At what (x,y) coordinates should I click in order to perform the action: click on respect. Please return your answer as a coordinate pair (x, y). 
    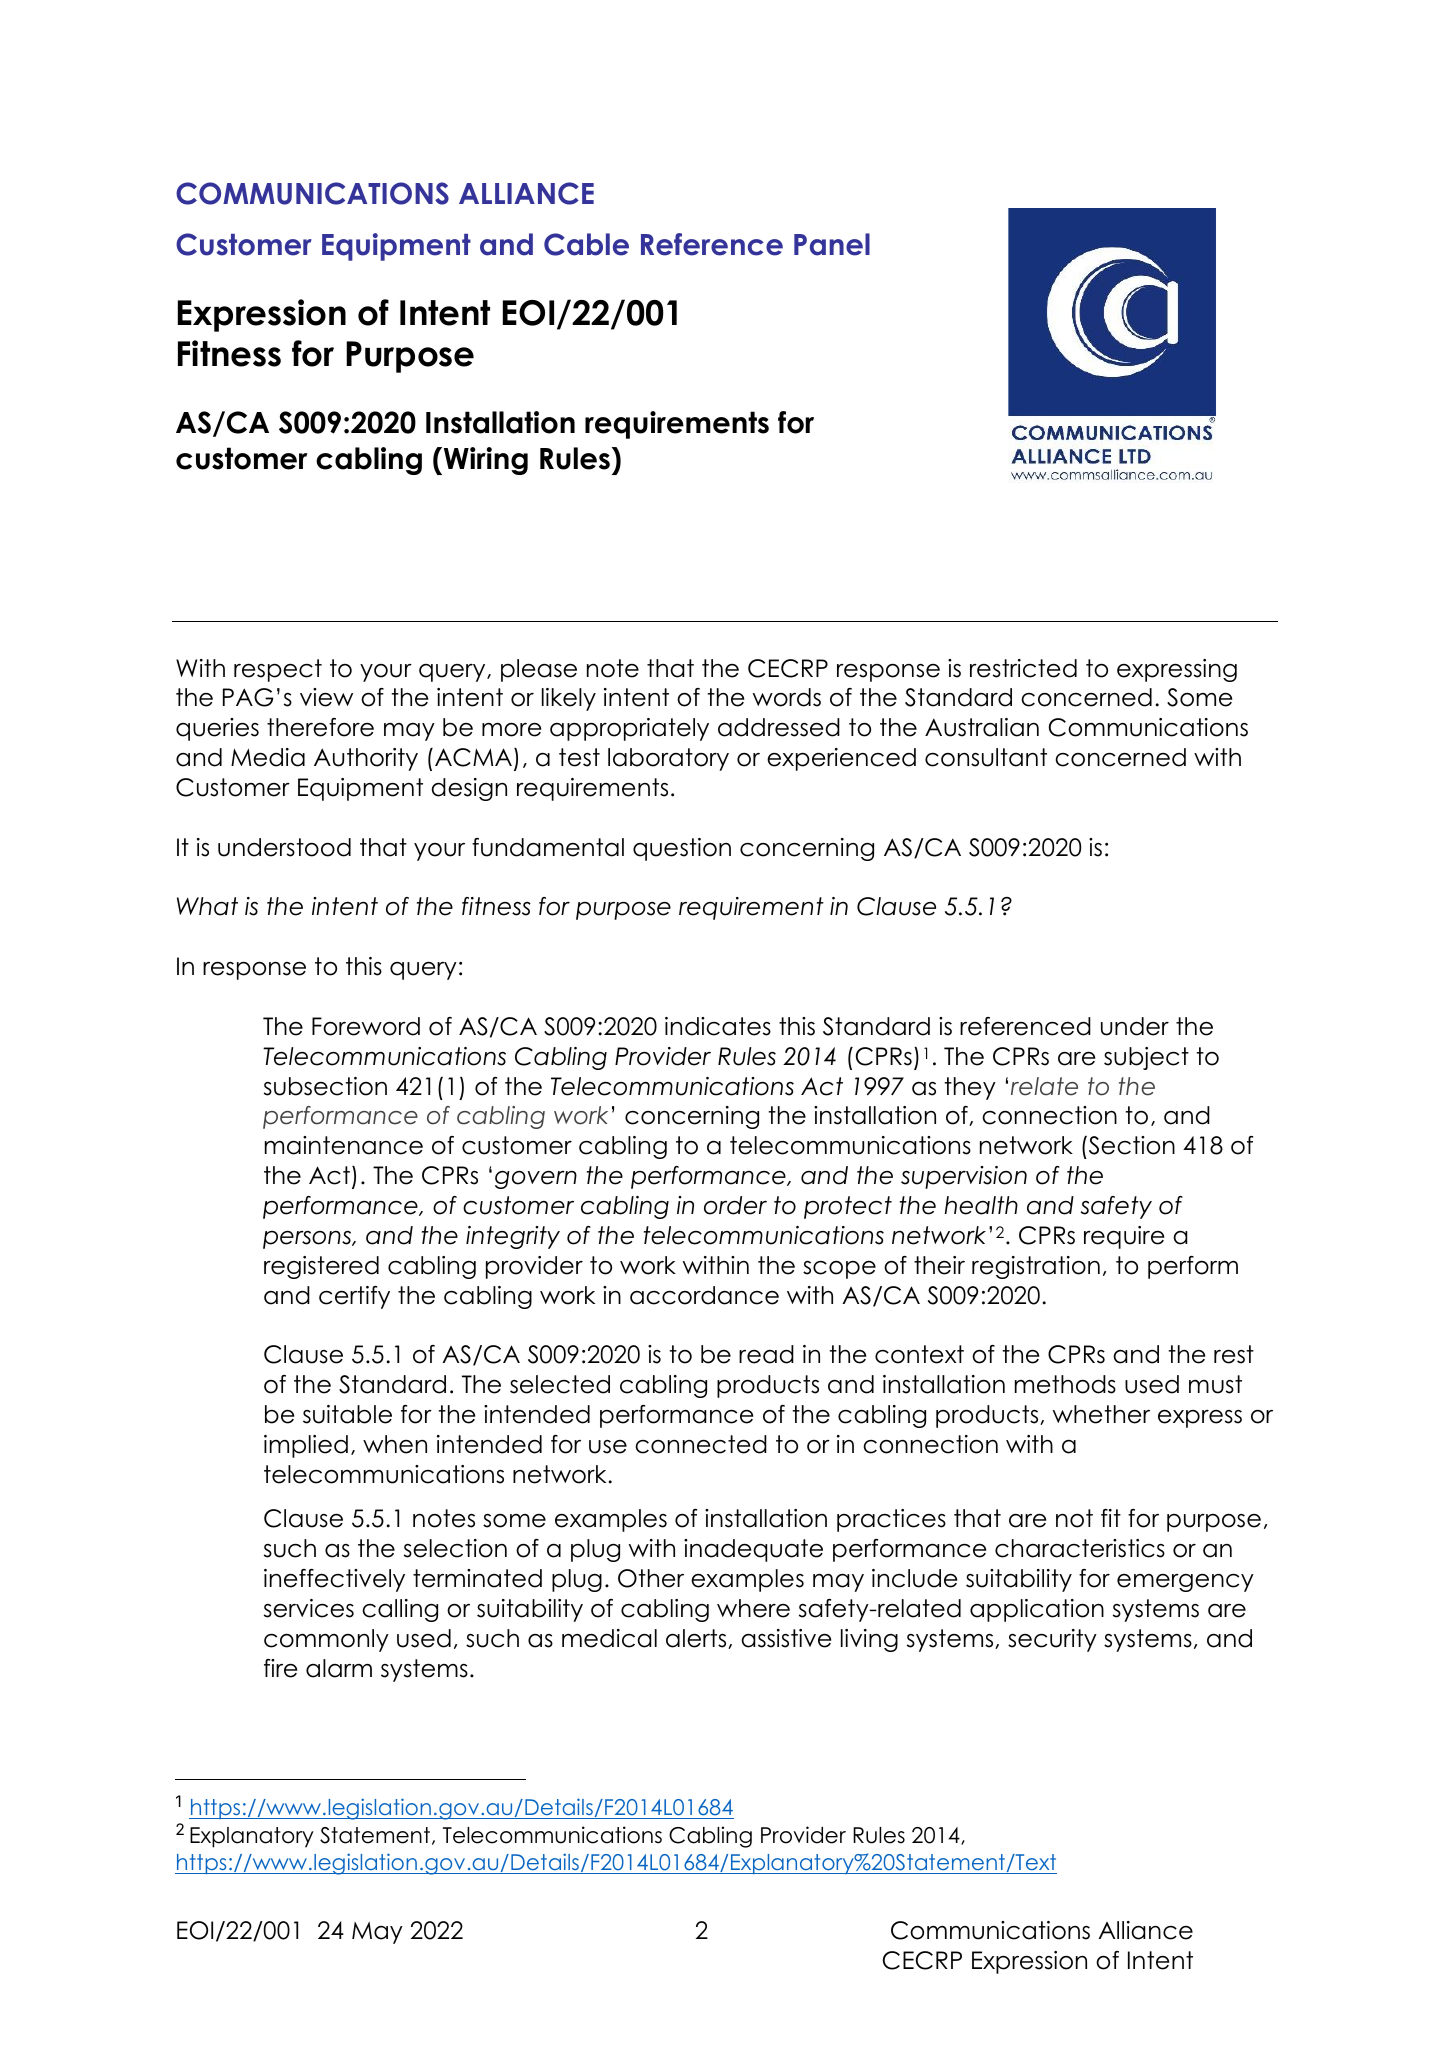
    Looking at the image, I should click on (278, 670).
